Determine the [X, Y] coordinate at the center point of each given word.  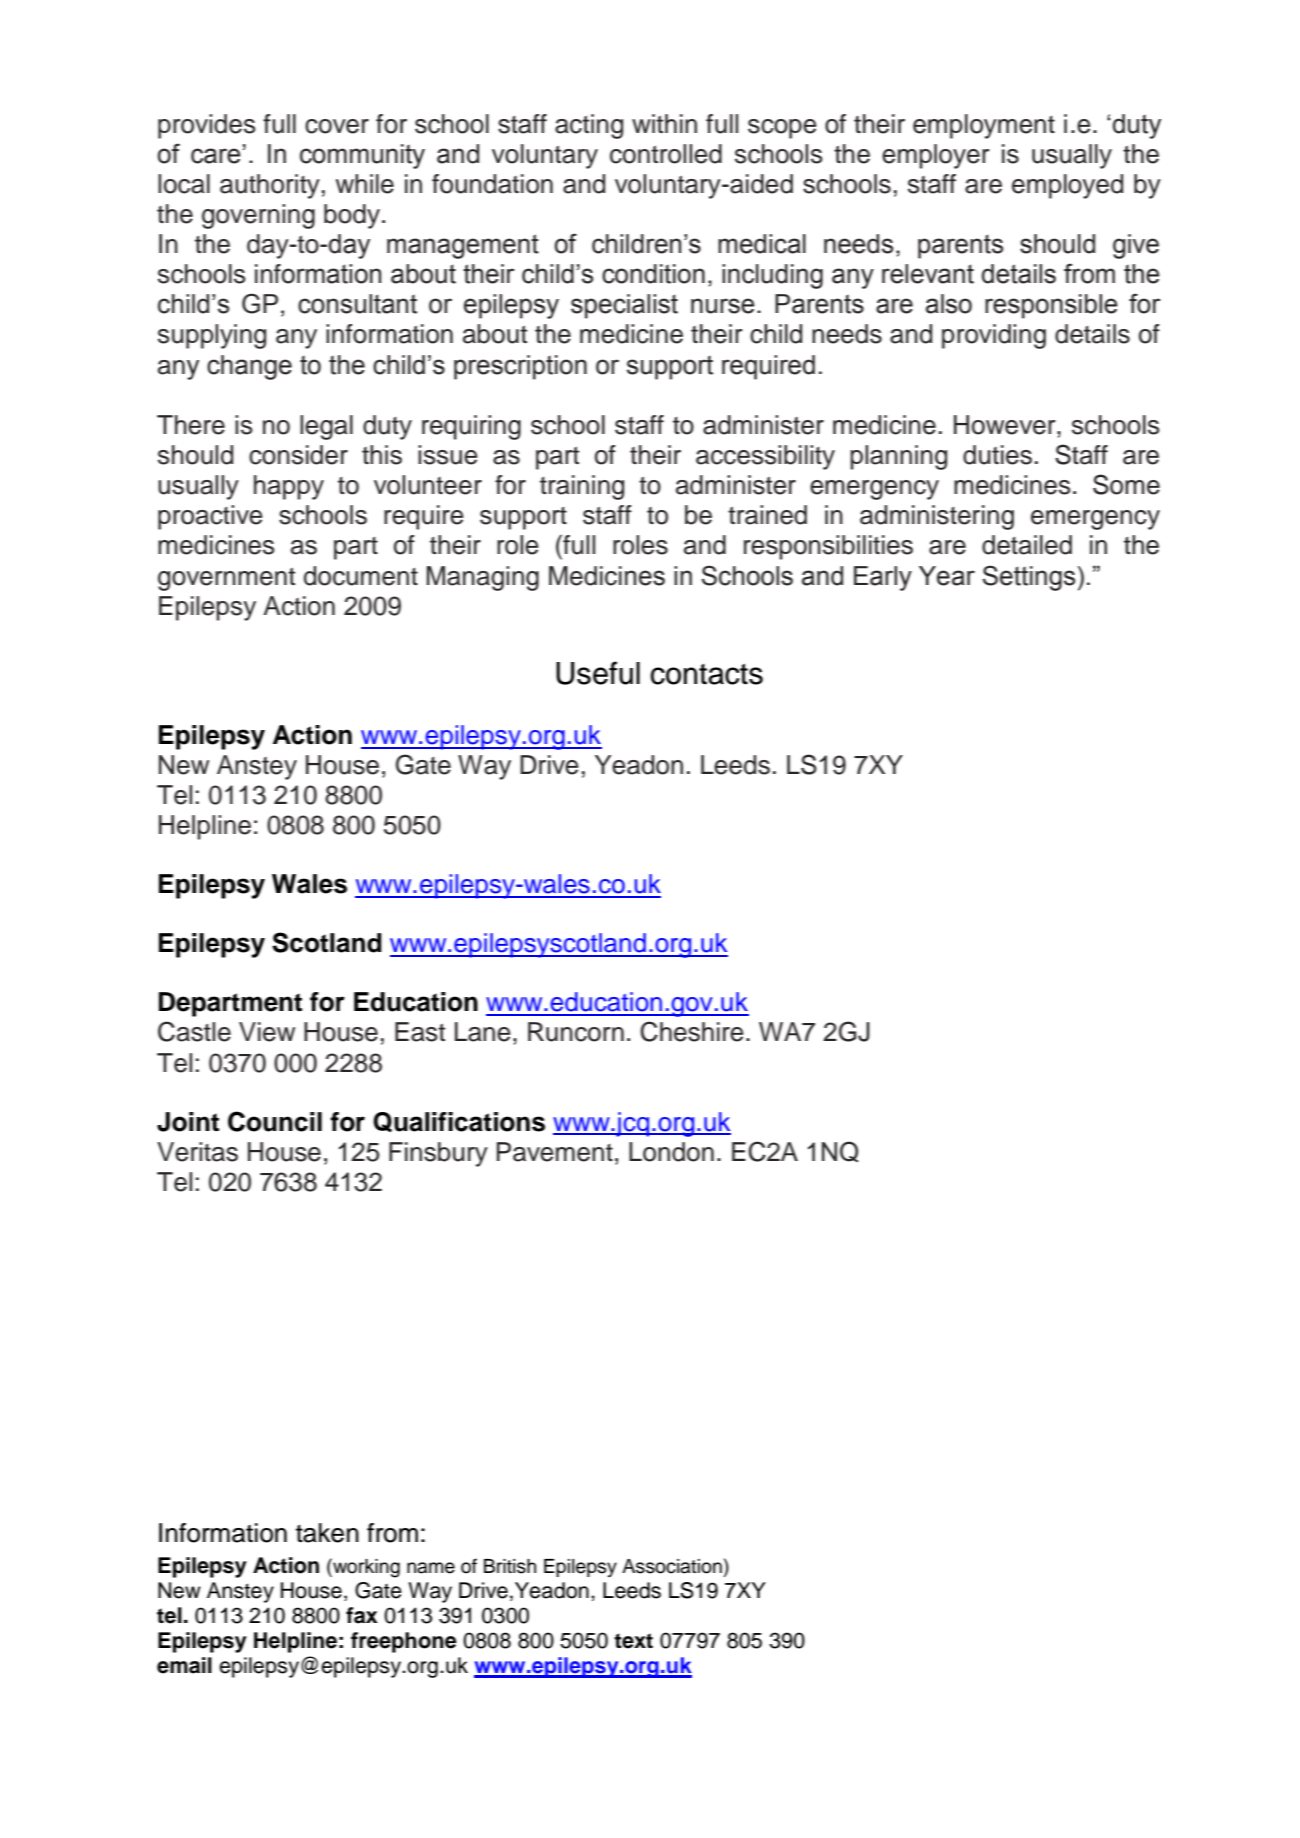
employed [1067, 186]
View [267, 1032]
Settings [1030, 578]
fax [362, 1615]
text [633, 1641]
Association [672, 1566]
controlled [666, 154]
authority [270, 186]
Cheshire [692, 1031]
